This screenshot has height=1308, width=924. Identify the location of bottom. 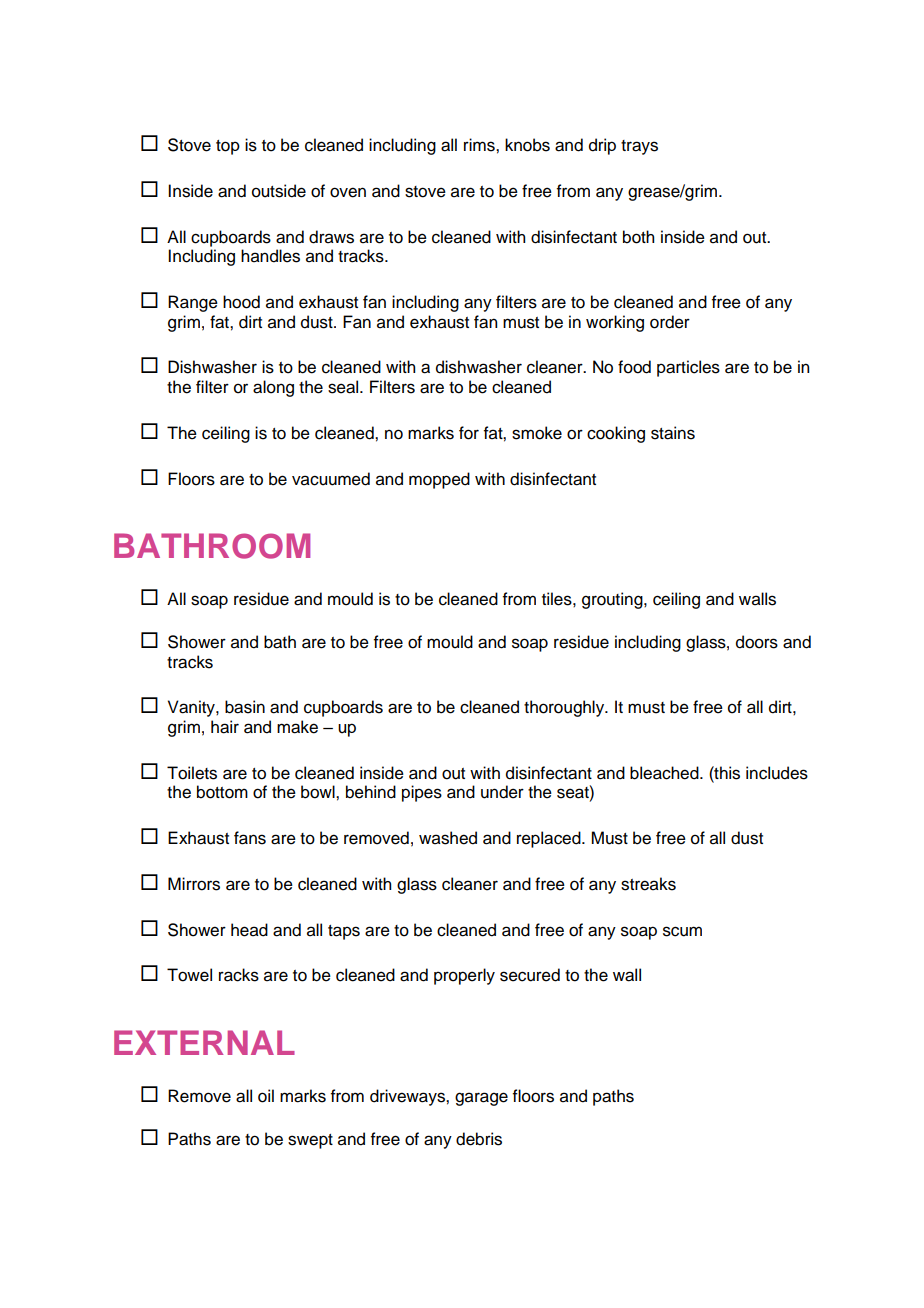
(222, 792).
